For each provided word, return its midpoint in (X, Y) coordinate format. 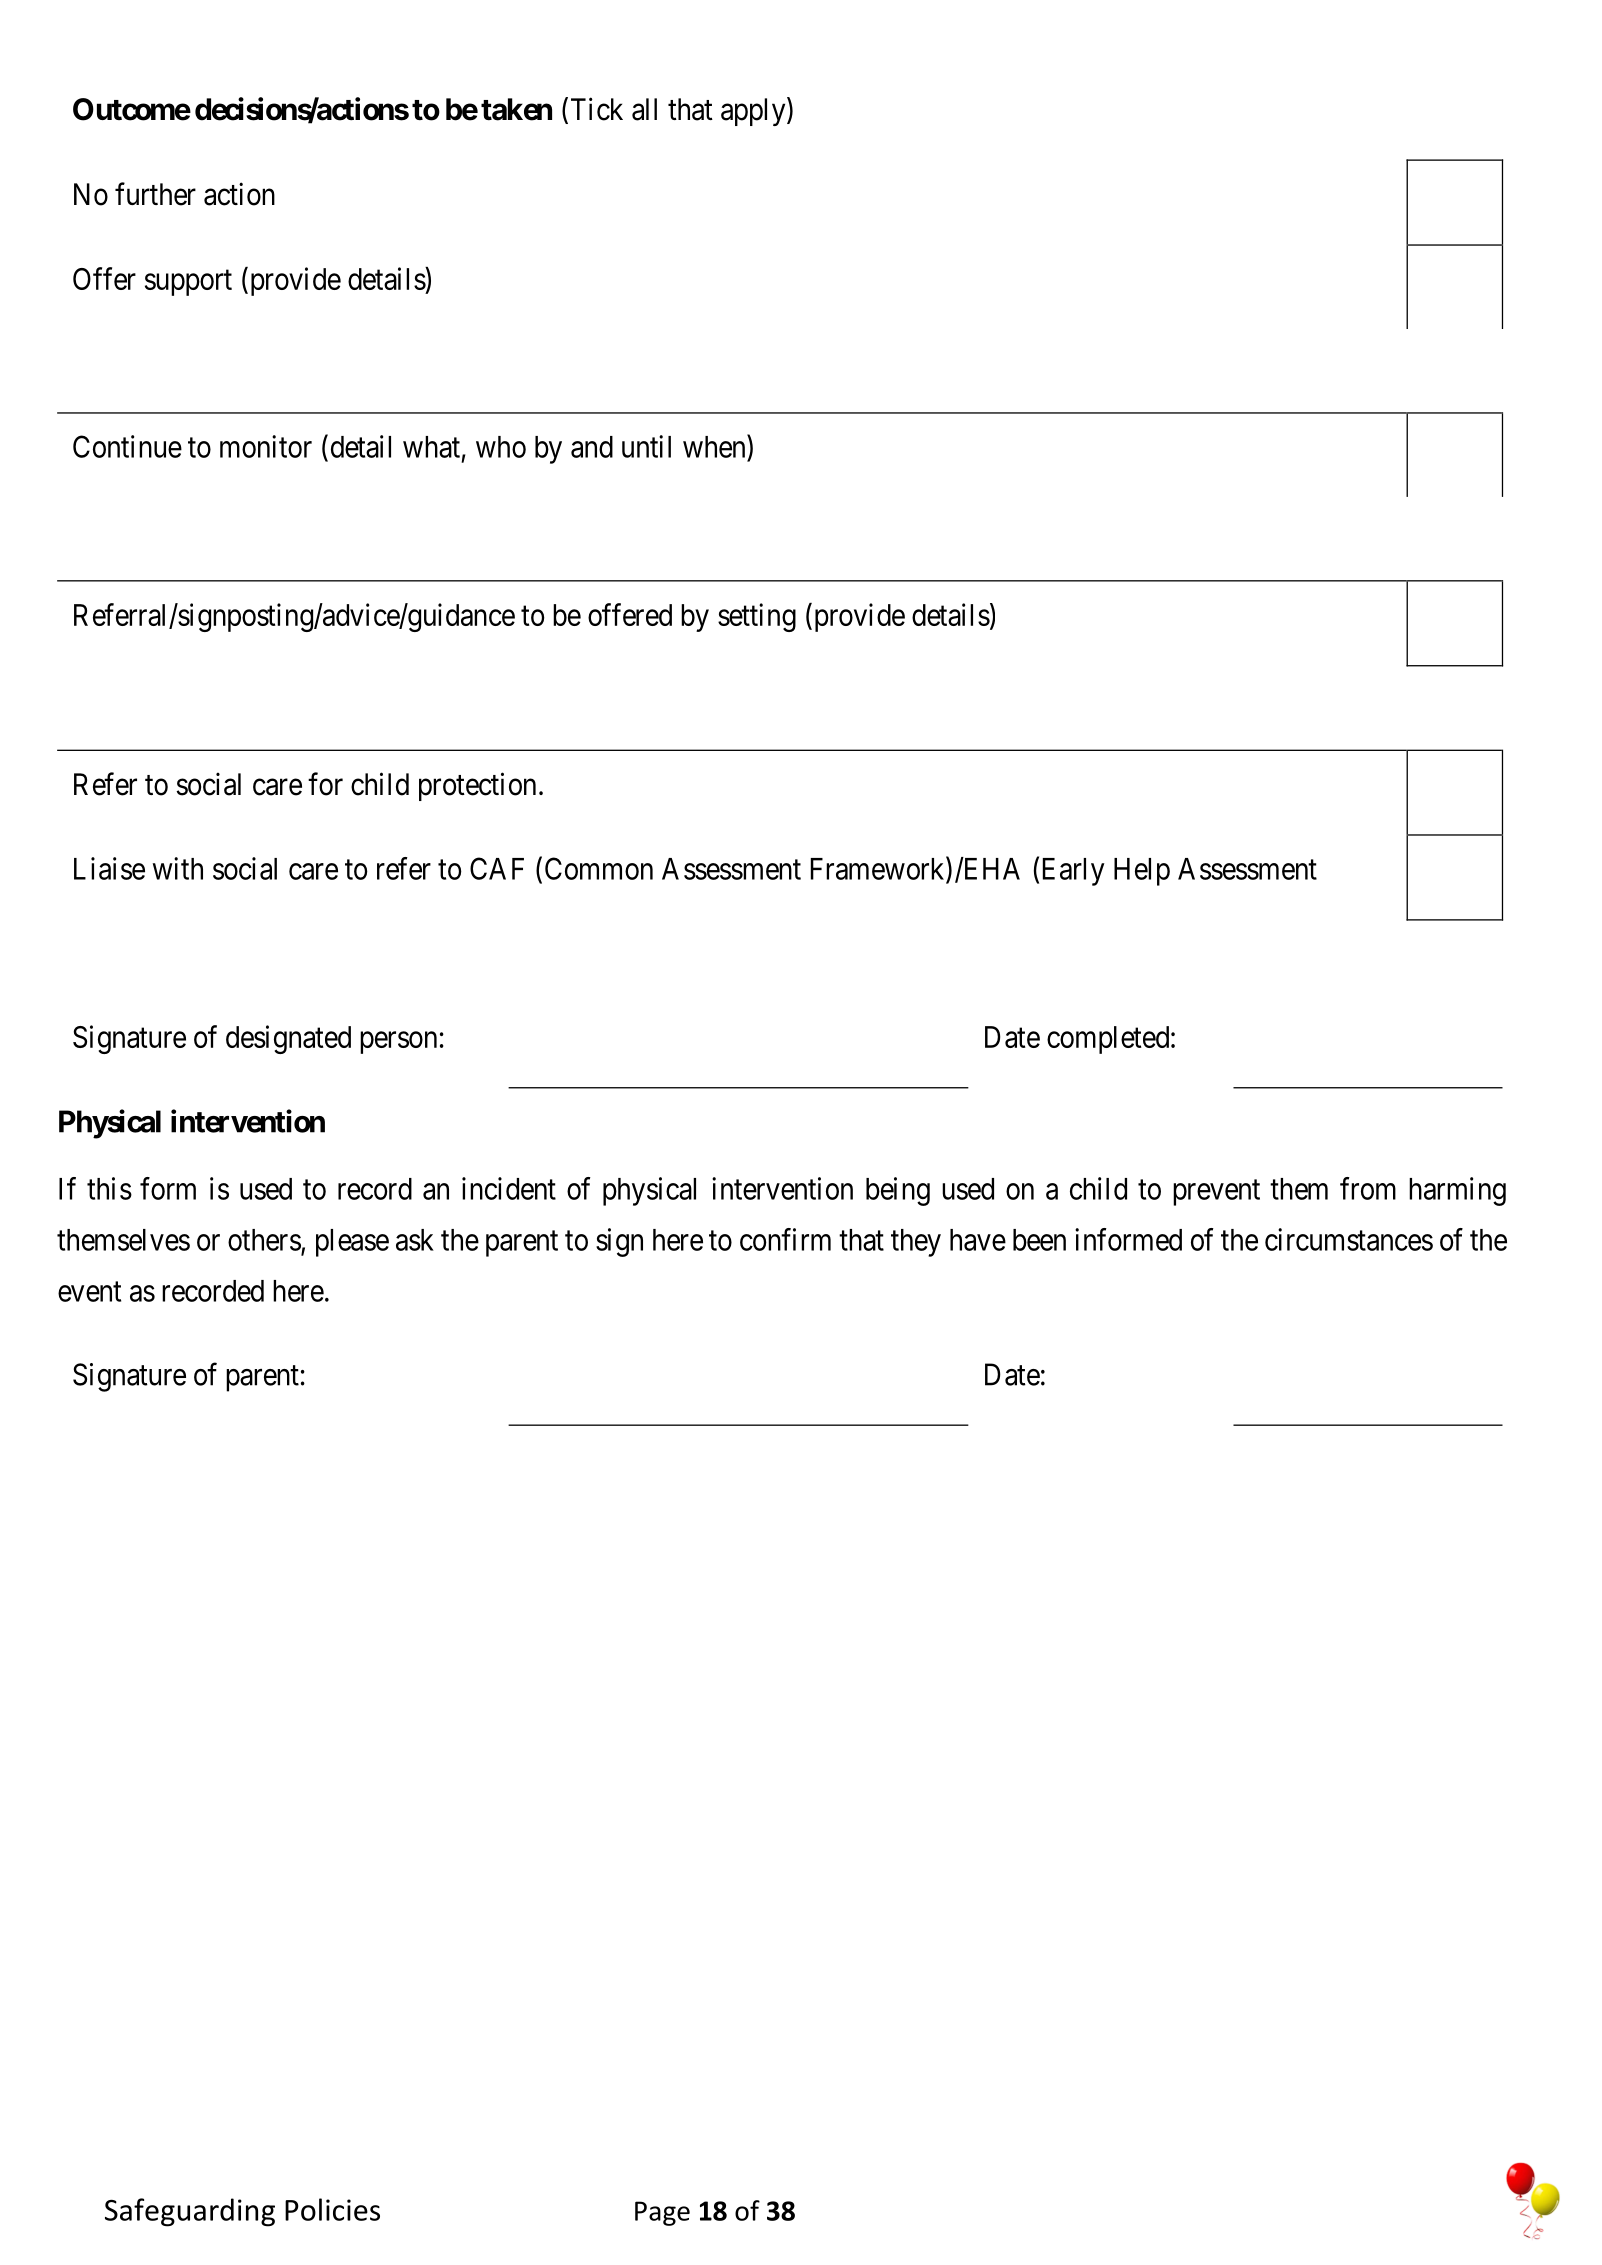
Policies (332, 2209)
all (644, 109)
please (352, 1243)
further (155, 194)
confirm (785, 1239)
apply (754, 111)
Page (662, 2213)
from (1368, 1188)
